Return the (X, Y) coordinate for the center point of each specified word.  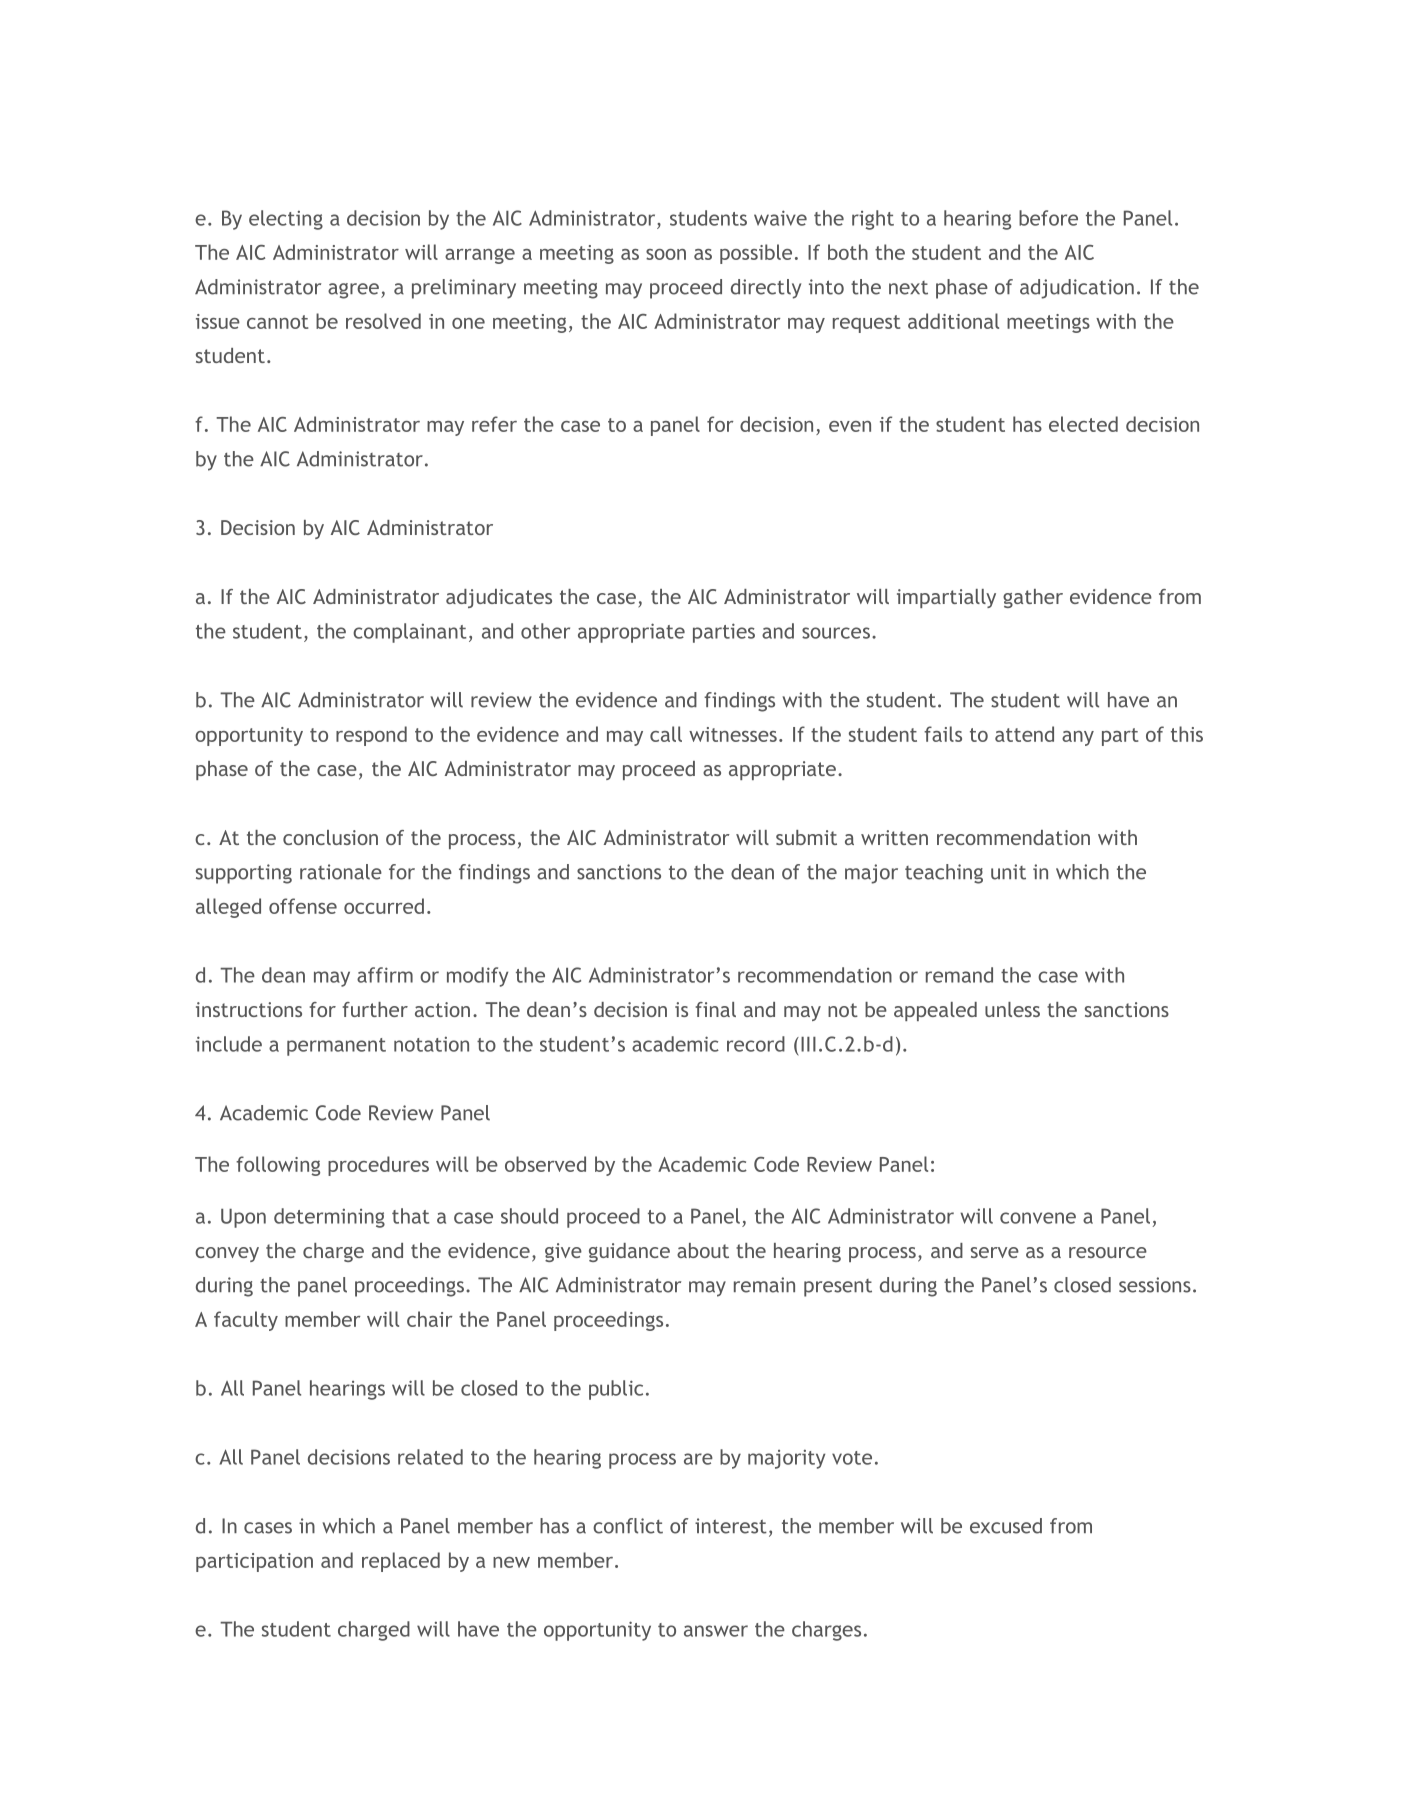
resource (1108, 1252)
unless (1012, 1009)
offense (303, 906)
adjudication (1077, 289)
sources (837, 633)
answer (716, 1631)
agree (353, 291)
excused (1006, 1526)
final (716, 1009)
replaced (401, 1562)
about (703, 1250)
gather (1033, 598)
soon (666, 254)
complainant (410, 633)
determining (329, 1218)
